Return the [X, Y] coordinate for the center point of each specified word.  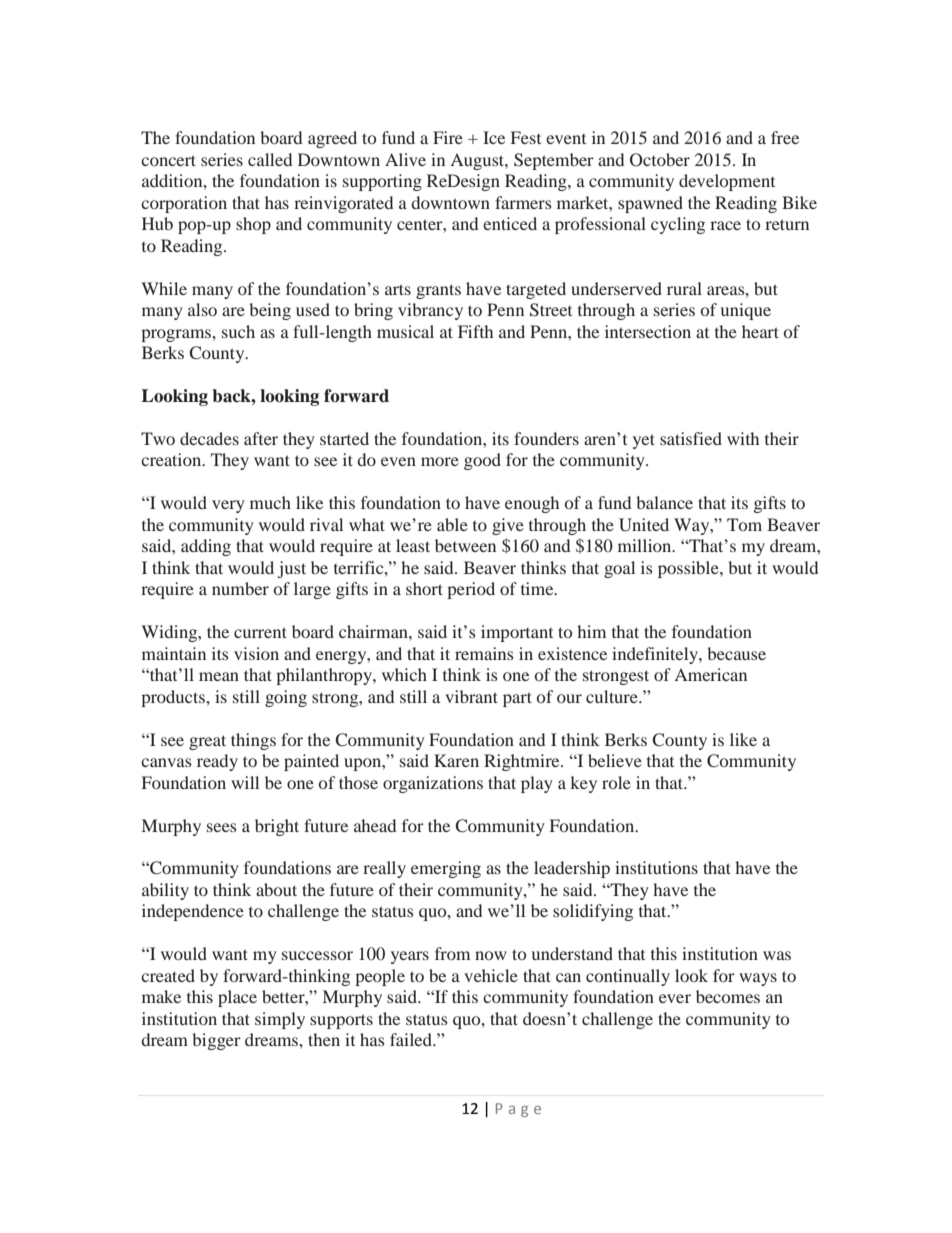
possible [689, 569]
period [471, 590]
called [270, 159]
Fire [448, 137]
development [727, 182]
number [240, 588]
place [237, 998]
